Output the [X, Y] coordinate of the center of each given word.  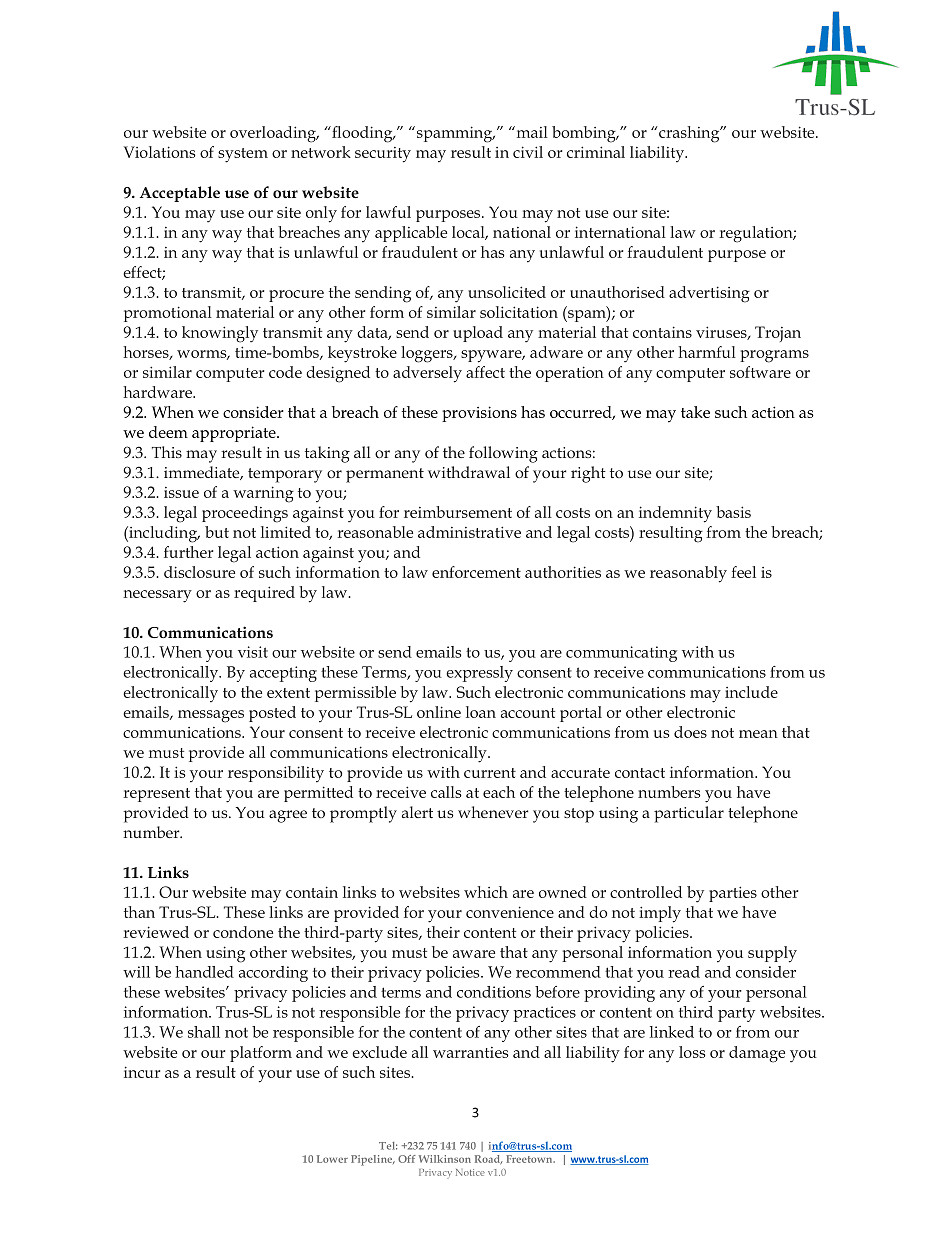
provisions [479, 414]
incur [142, 1072]
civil [528, 152]
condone [243, 932]
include [751, 692]
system [243, 155]
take [695, 412]
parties [733, 894]
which [486, 892]
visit [253, 652]
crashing [689, 134]
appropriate [235, 434]
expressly [479, 674]
